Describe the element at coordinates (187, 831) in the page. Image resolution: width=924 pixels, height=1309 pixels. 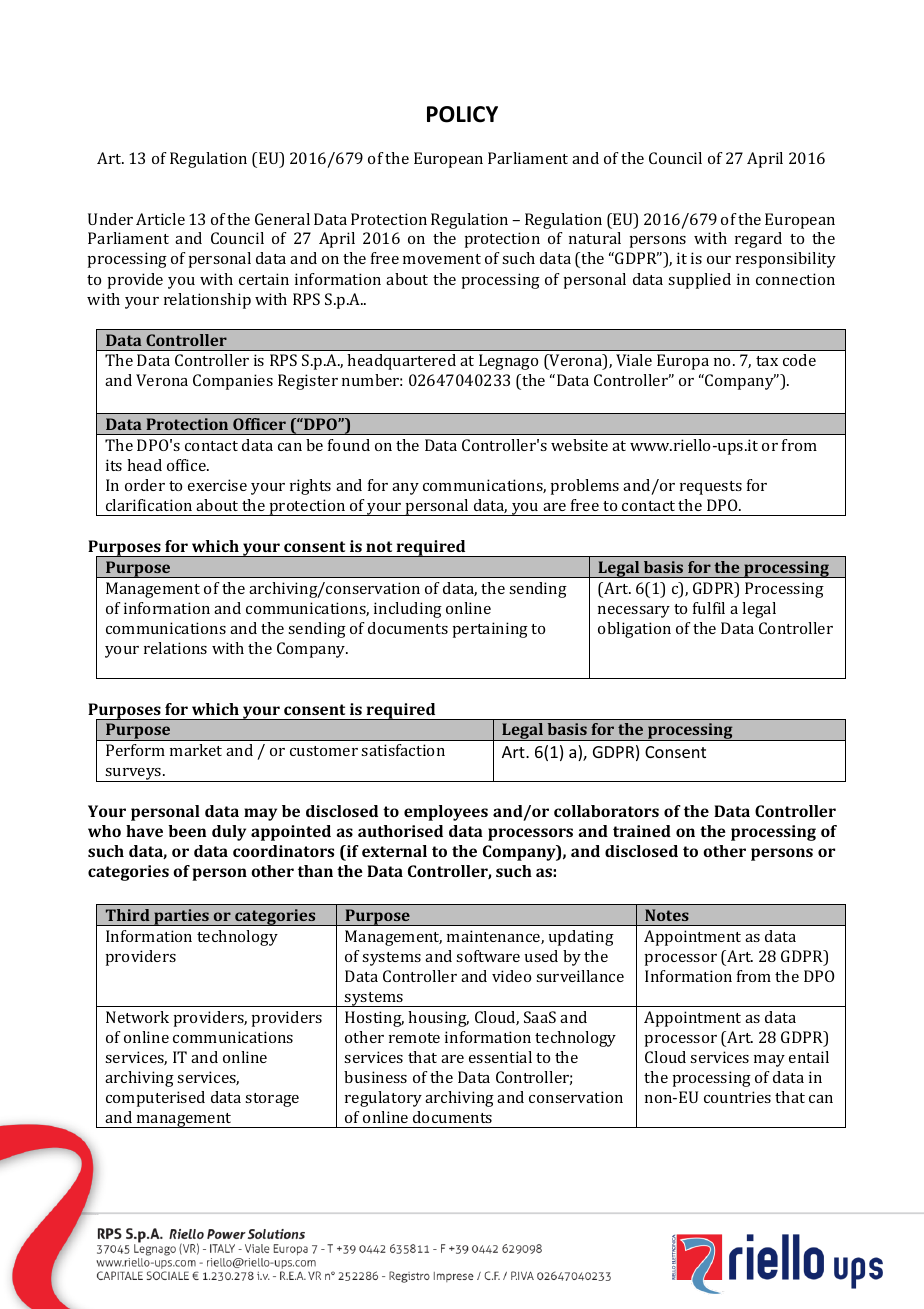
I see `been` at that location.
